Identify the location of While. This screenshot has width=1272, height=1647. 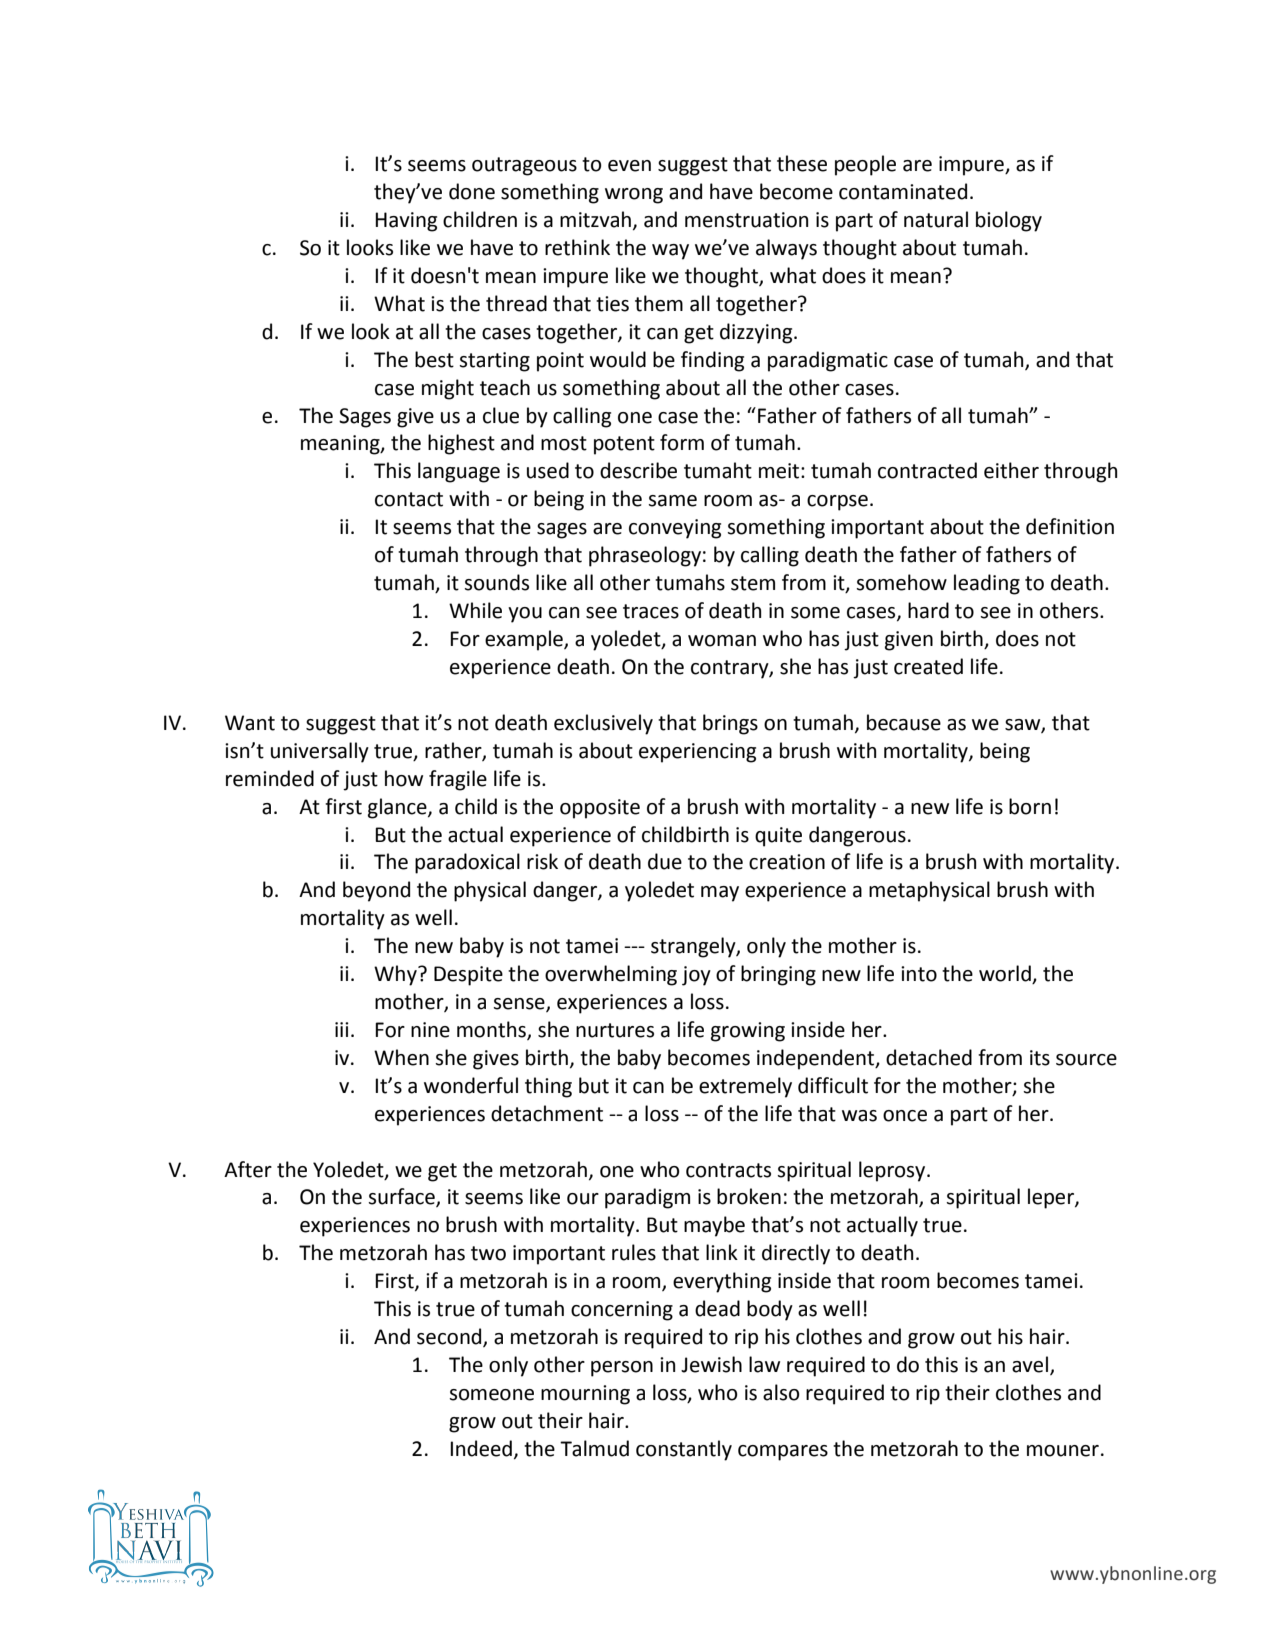
(475, 610).
